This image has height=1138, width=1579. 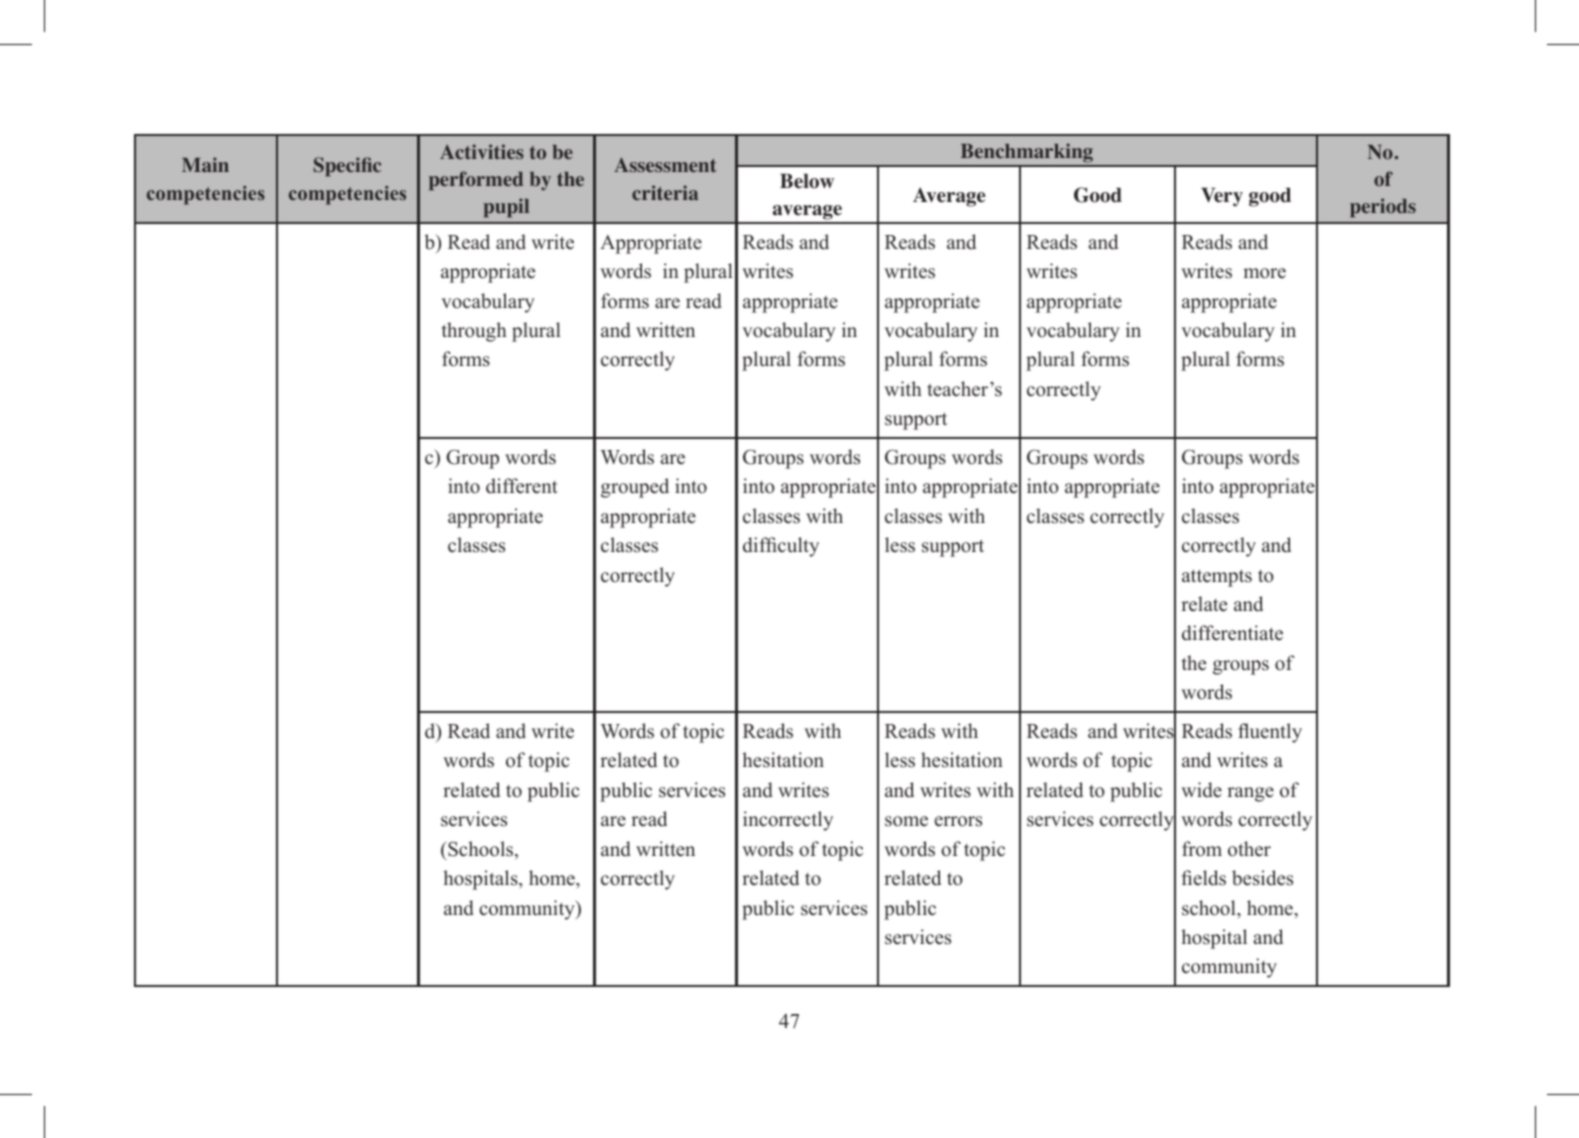 What do you see at coordinates (781, 547) in the image?
I see `difficulty` at bounding box center [781, 547].
